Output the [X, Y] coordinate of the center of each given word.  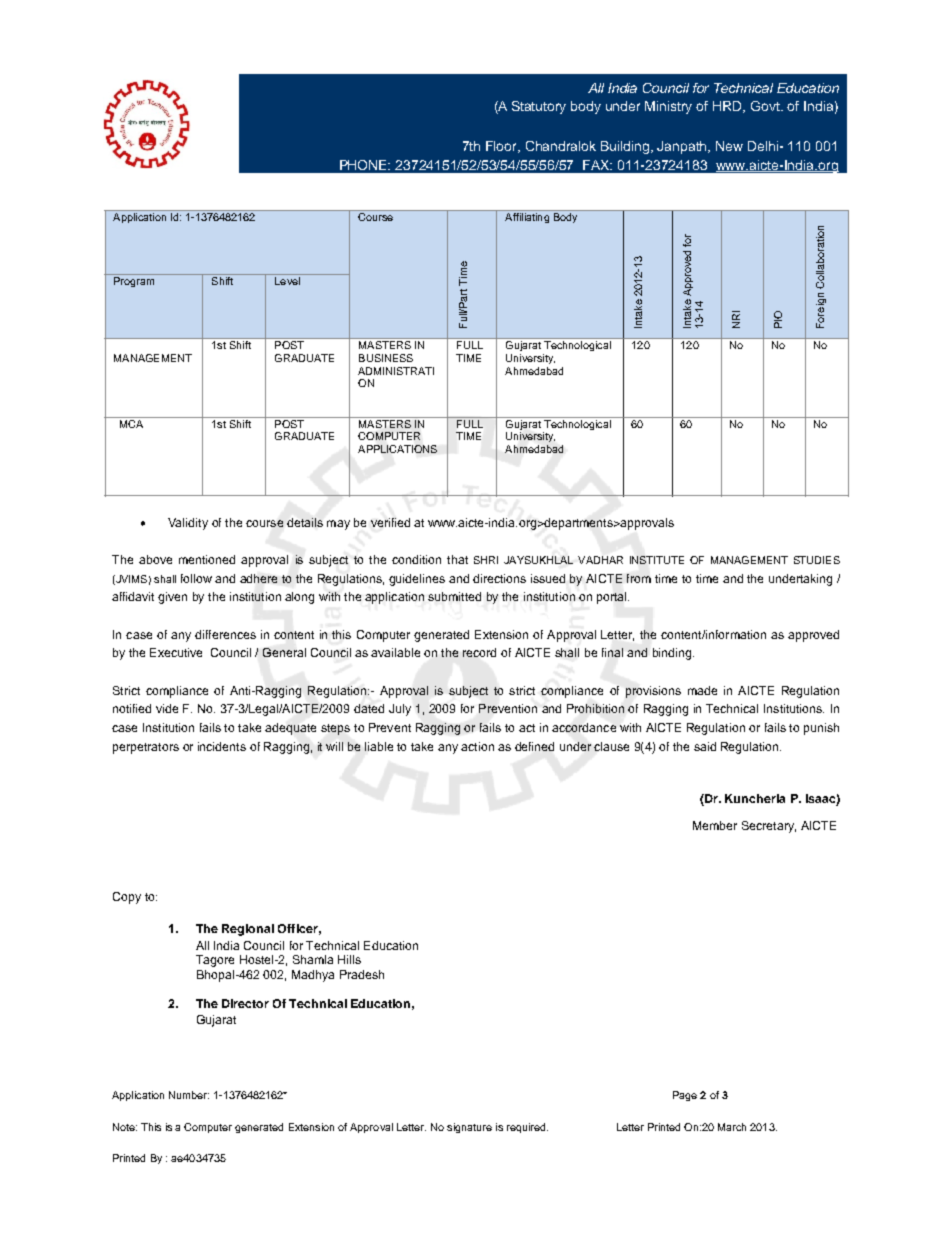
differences [225, 634]
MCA [132, 422]
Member [715, 825]
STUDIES [817, 560]
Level [287, 281]
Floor [503, 147]
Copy [127, 898]
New [729, 146]
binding [672, 654]
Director [245, 1003]
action [477, 746]
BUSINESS [386, 358]
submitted [454, 596]
